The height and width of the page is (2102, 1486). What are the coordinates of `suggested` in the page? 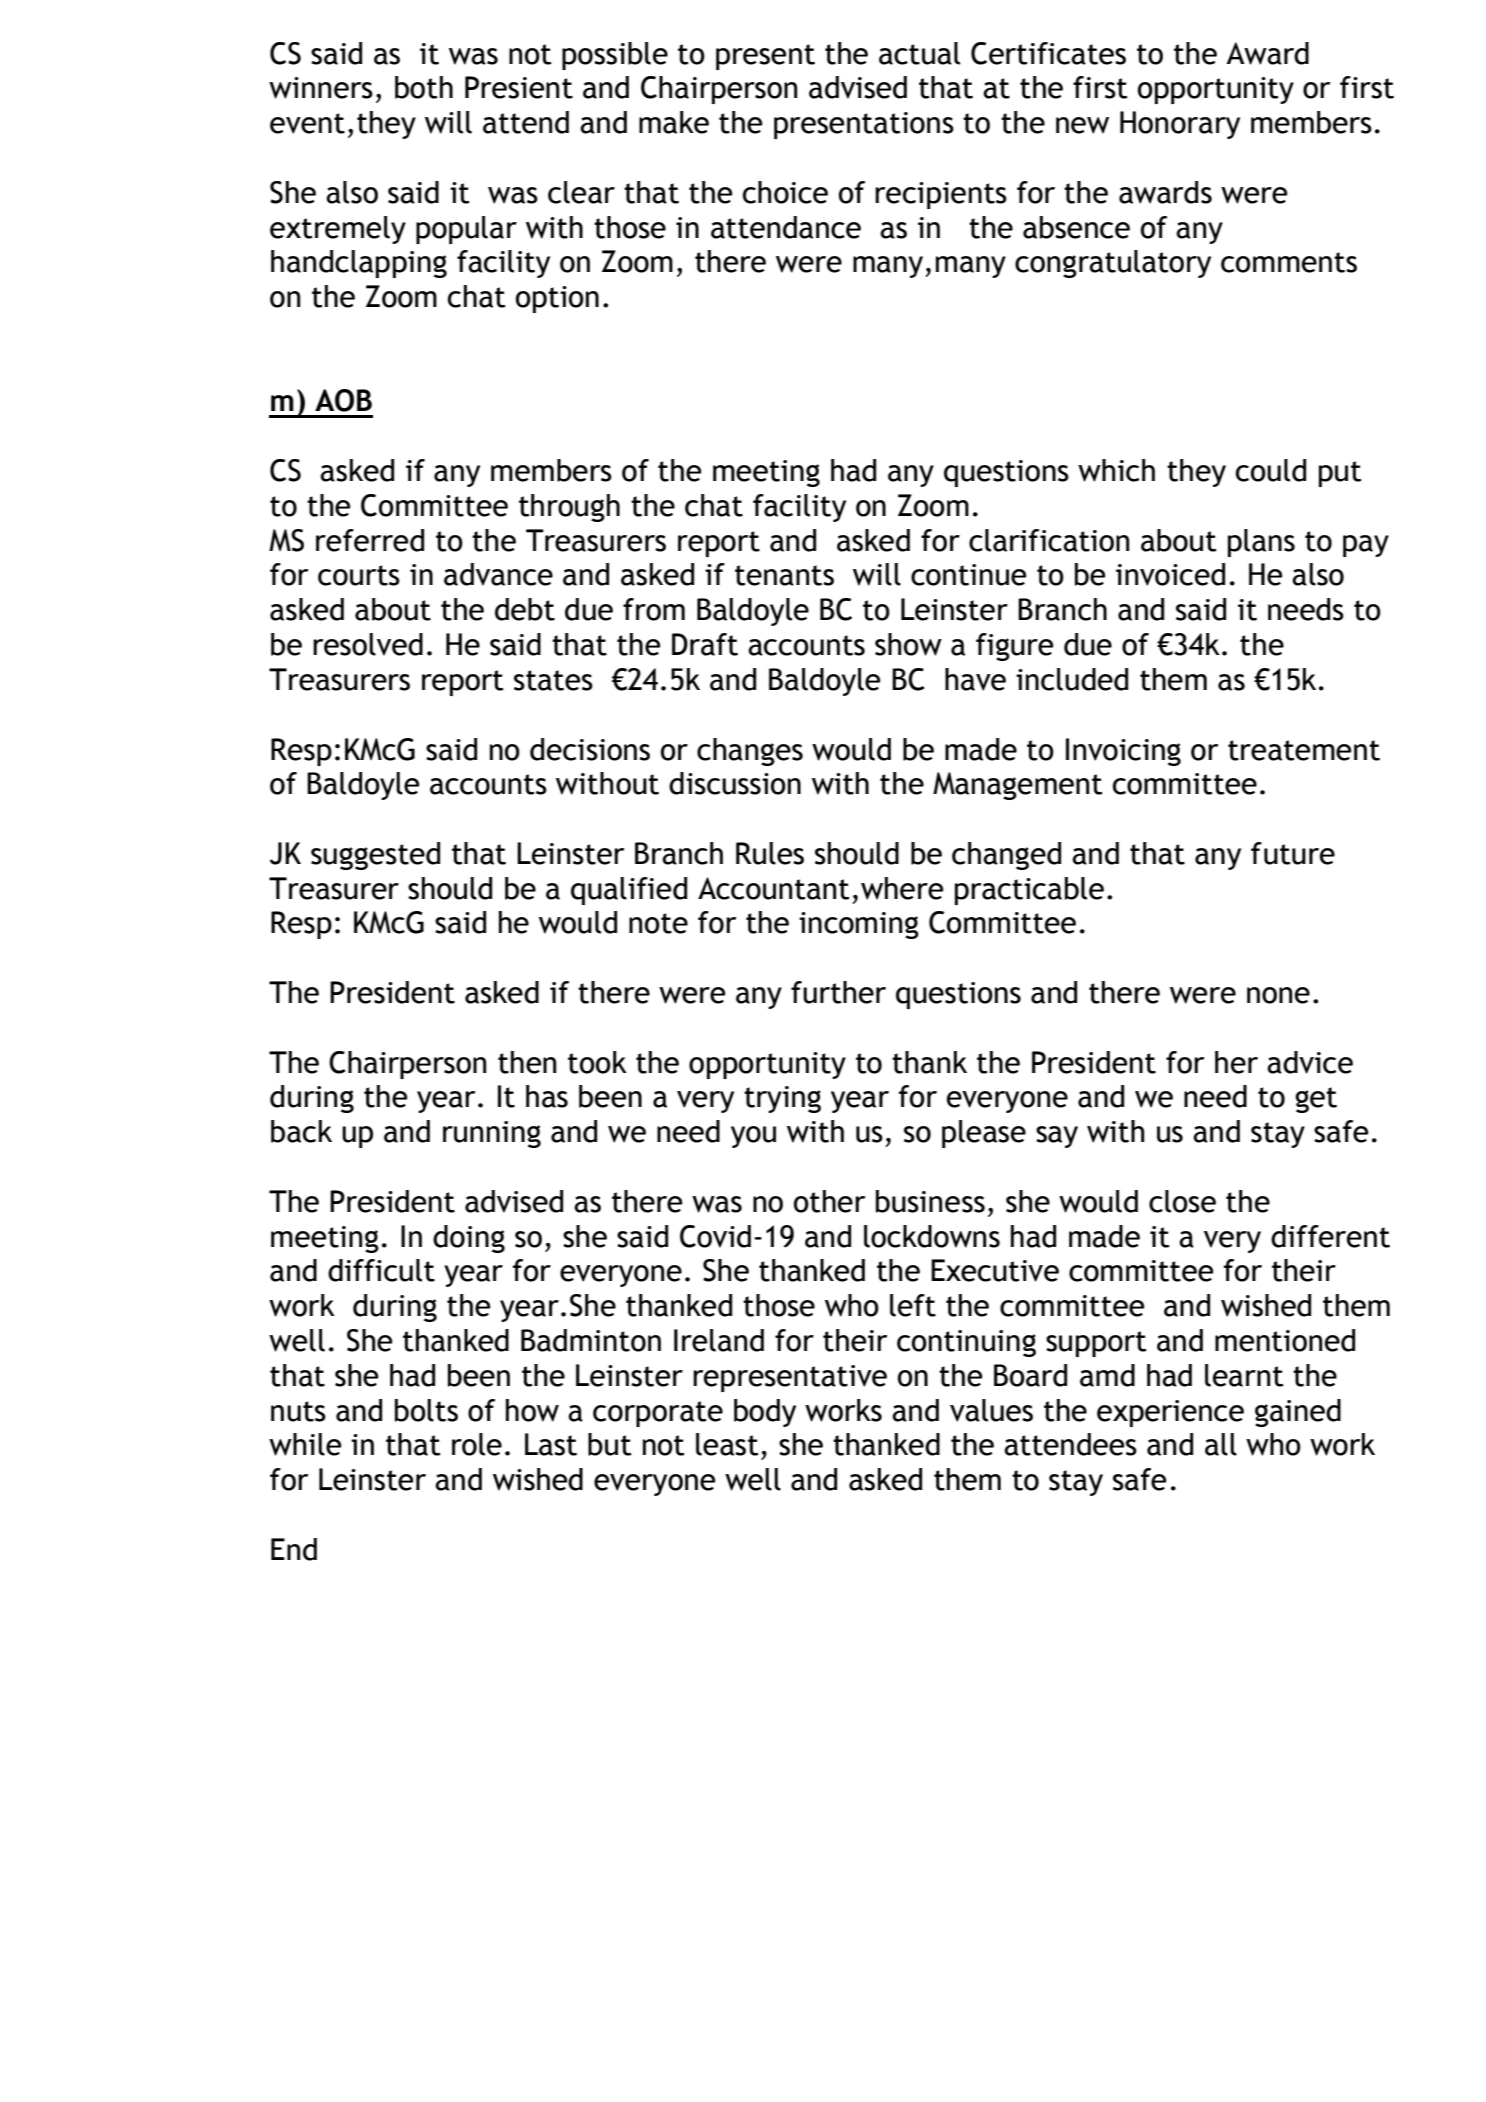 It's located at (375, 856).
